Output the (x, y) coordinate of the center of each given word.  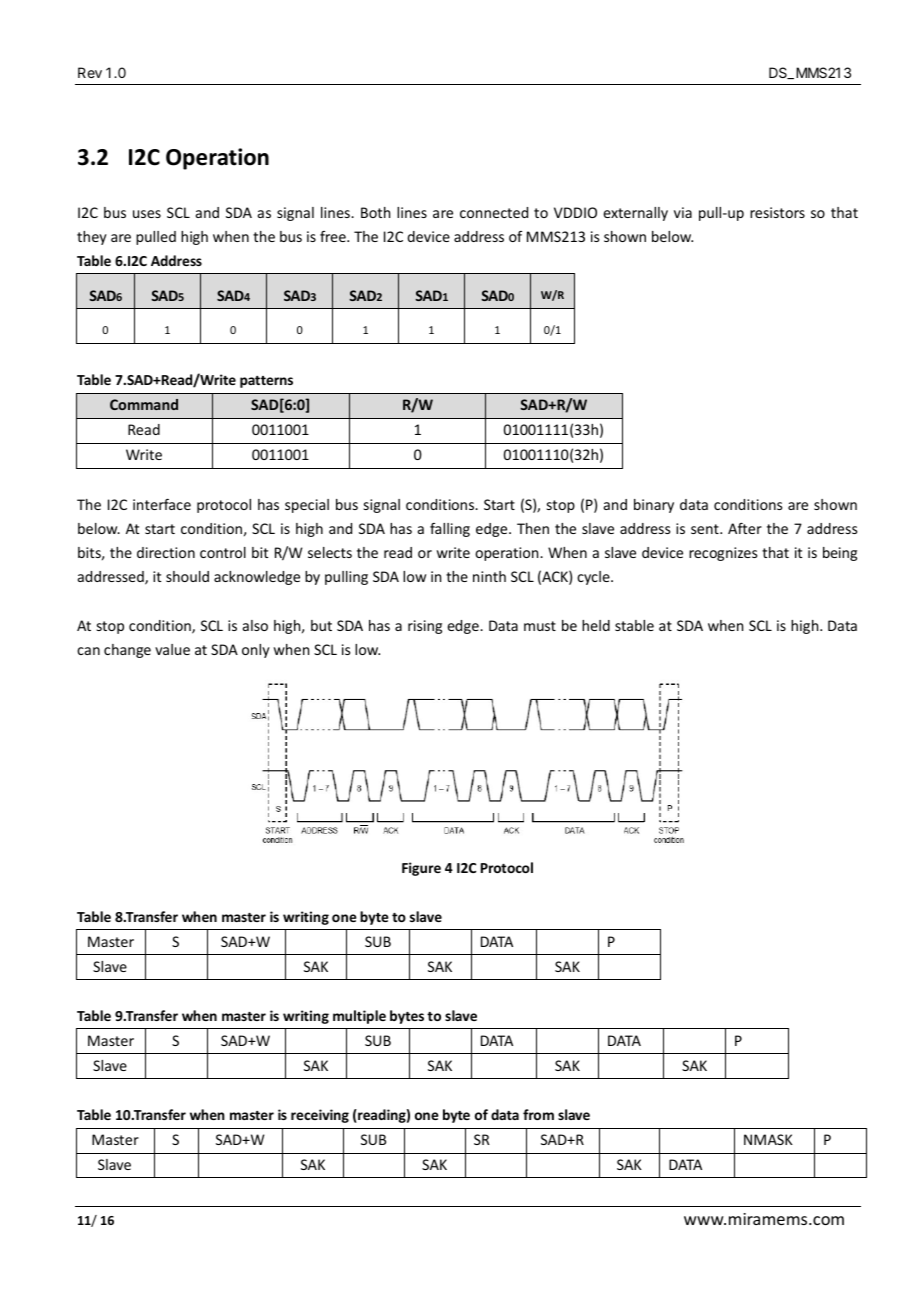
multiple (359, 1017)
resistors (777, 212)
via (683, 212)
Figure (421, 869)
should (187, 576)
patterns (266, 382)
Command (144, 404)
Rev (90, 72)
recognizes (723, 554)
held (596, 625)
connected (494, 212)
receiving (320, 1116)
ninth (489, 576)
